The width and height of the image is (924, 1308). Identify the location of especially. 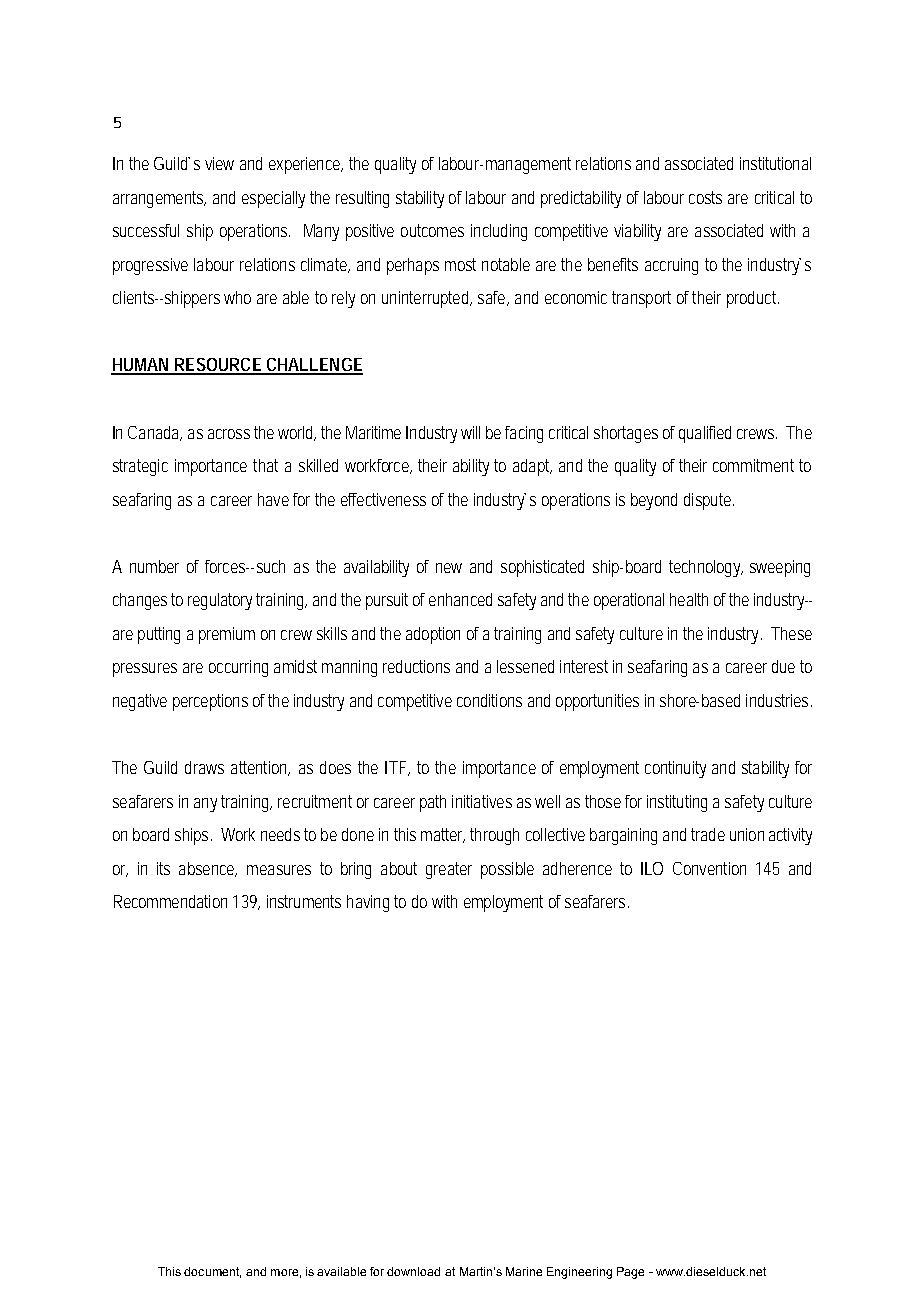
(273, 199).
